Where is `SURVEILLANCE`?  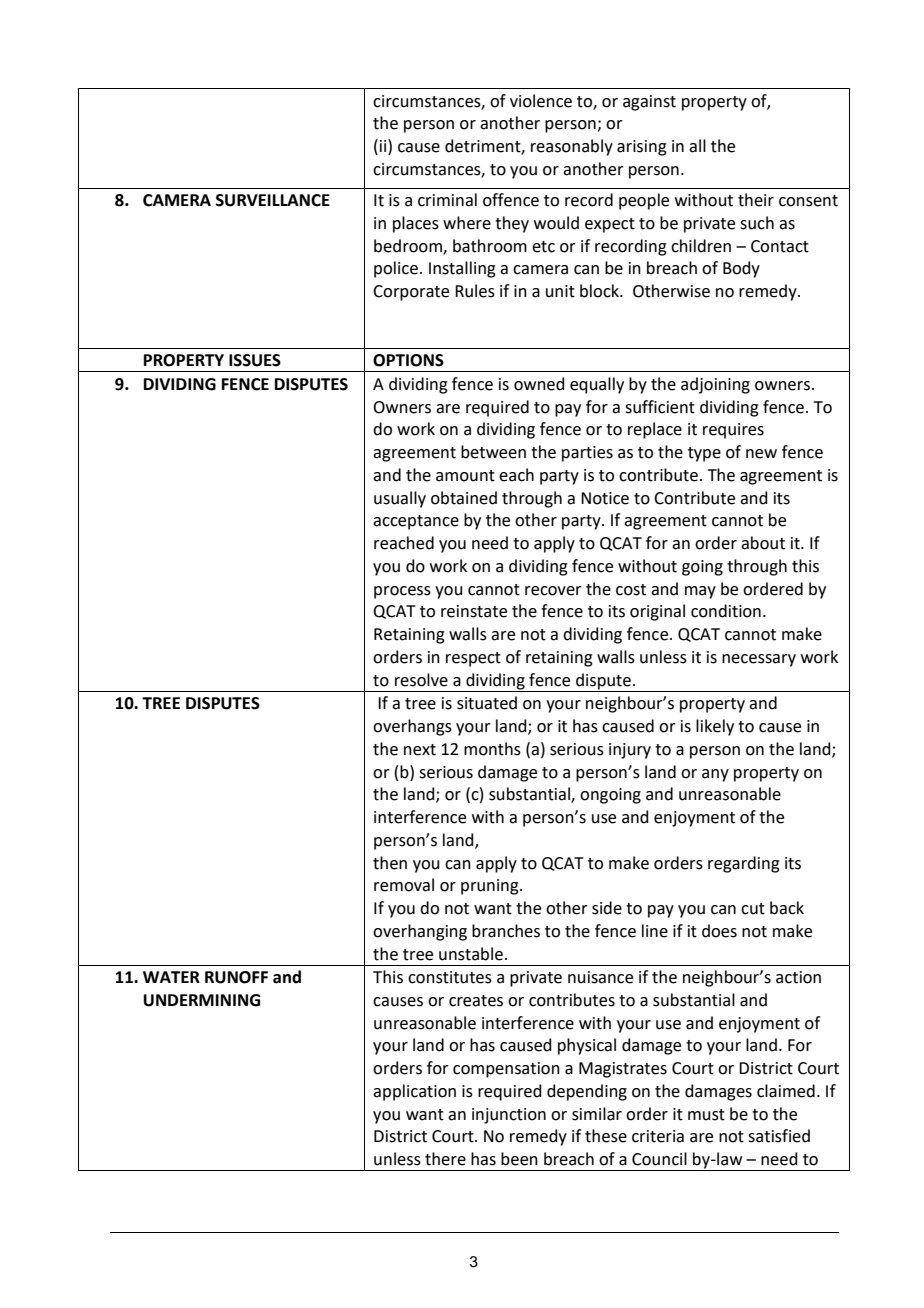
SURVEILLANCE is located at coordinates (273, 200).
